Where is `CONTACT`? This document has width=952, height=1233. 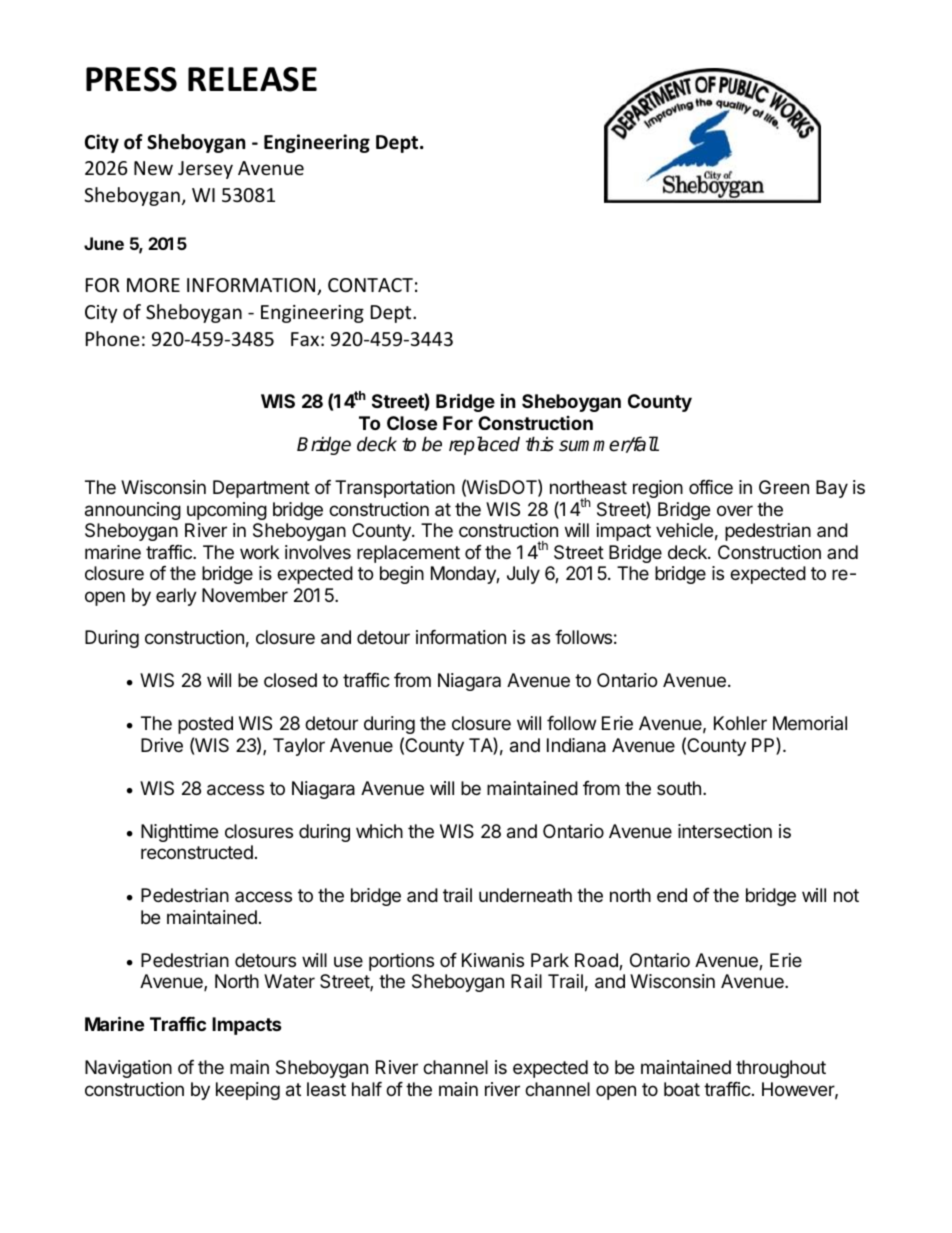
CONTACT is located at coordinates (370, 285).
